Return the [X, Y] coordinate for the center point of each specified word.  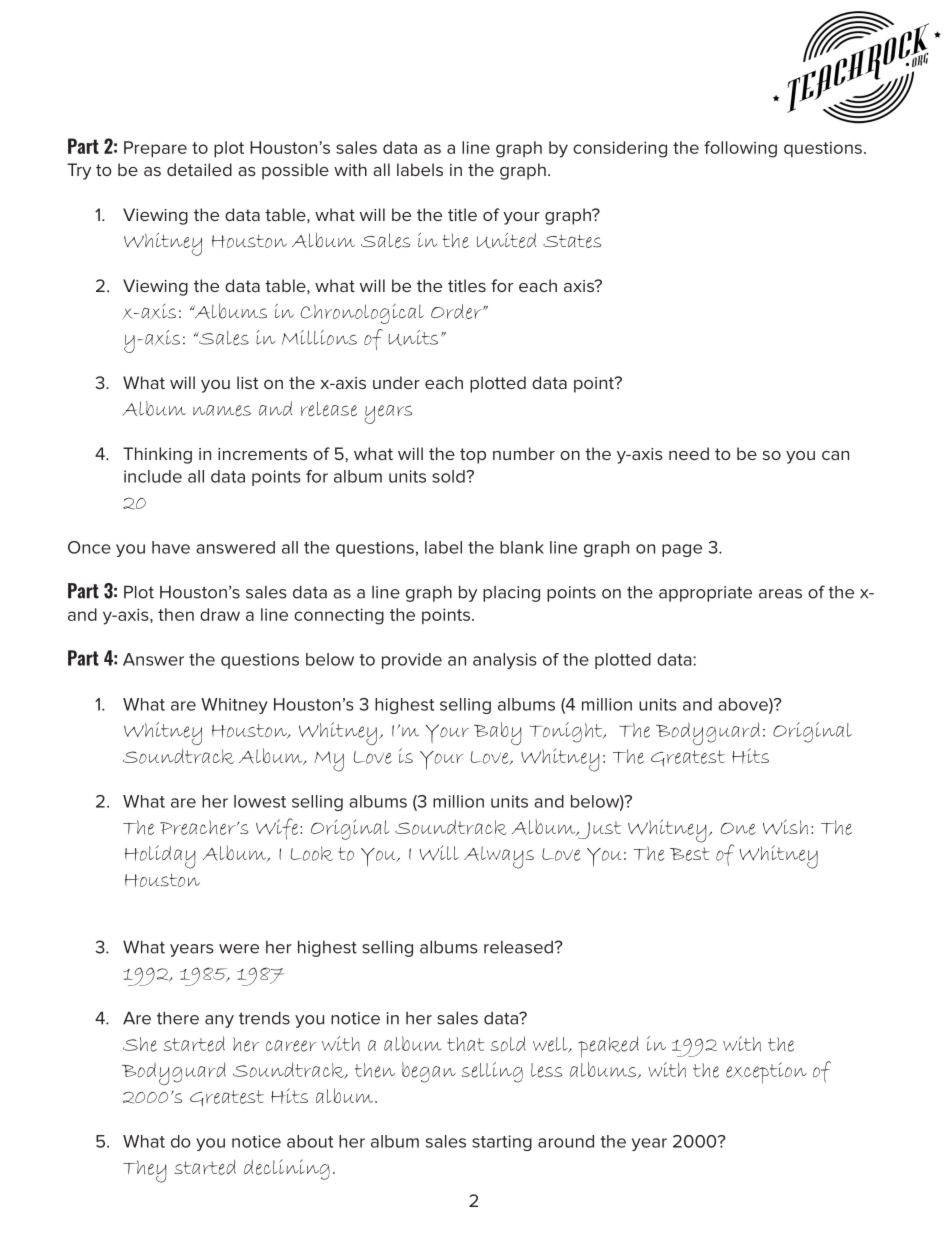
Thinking [157, 455]
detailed [199, 169]
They [145, 1171]
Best [690, 854]
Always [499, 857]
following [740, 149]
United [506, 240]
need [689, 453]
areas [780, 594]
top [473, 456]
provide [412, 661]
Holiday [160, 857]
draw [220, 614]
